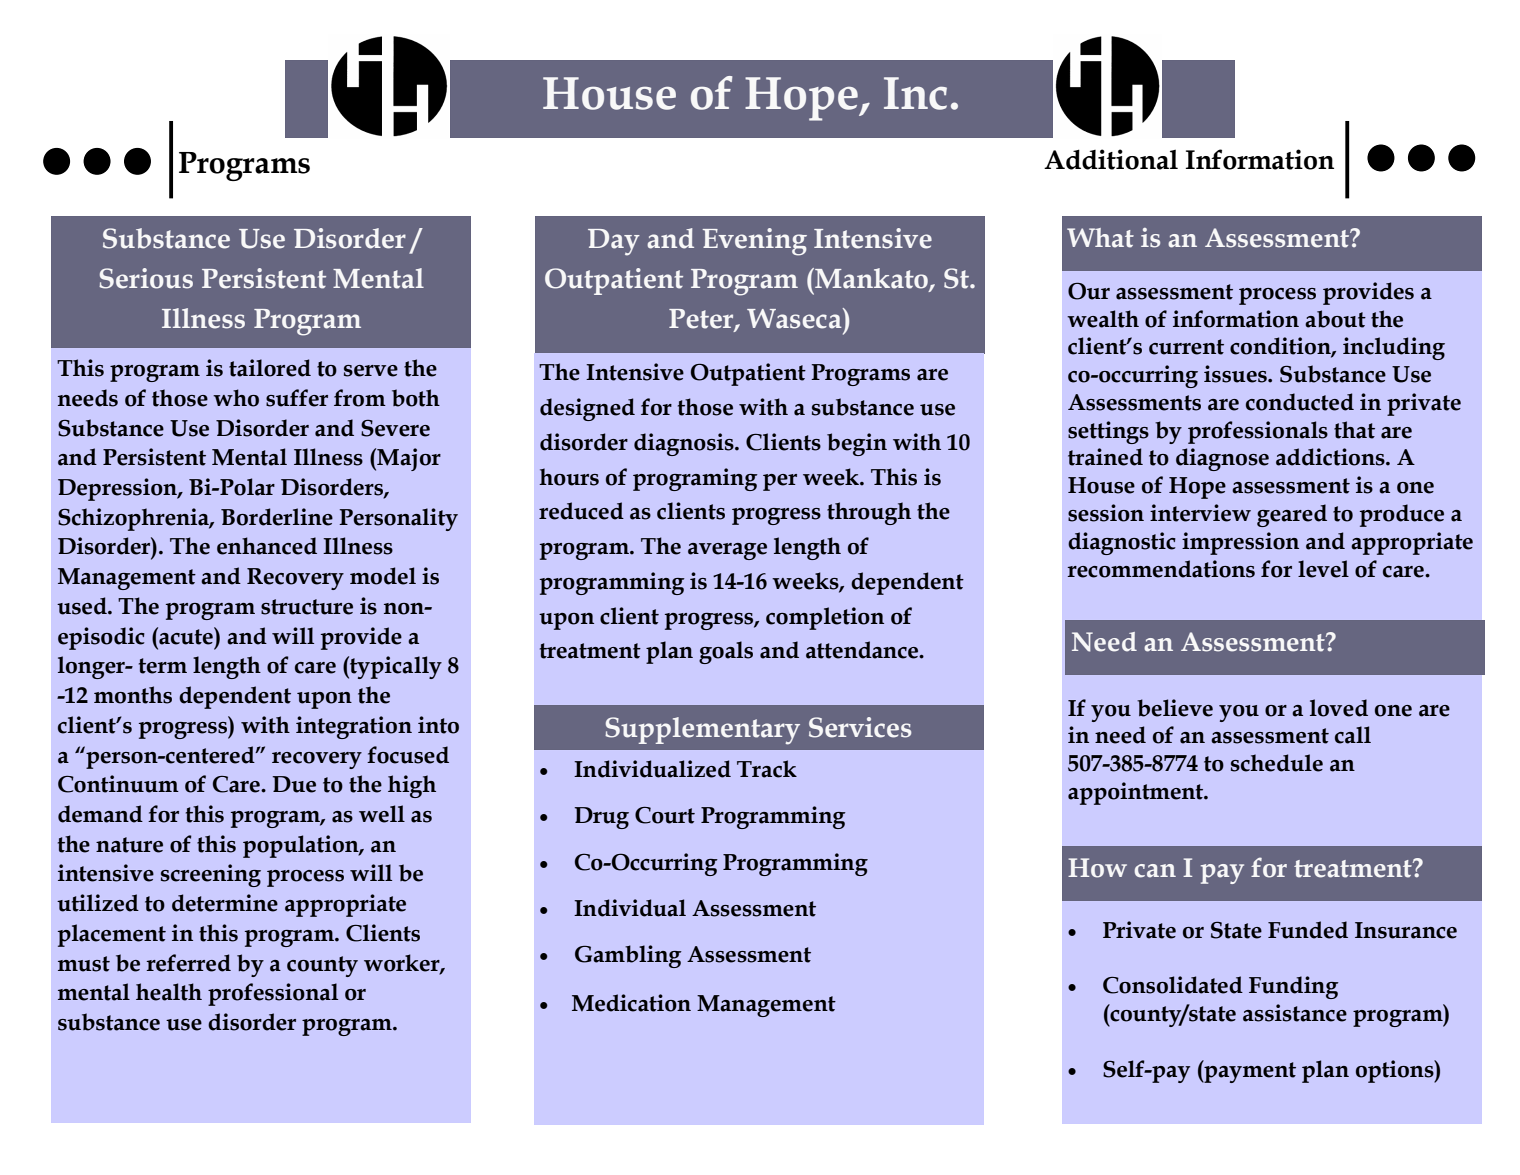 This screenshot has height=1175, width=1520. I want to click on who, so click(236, 398).
